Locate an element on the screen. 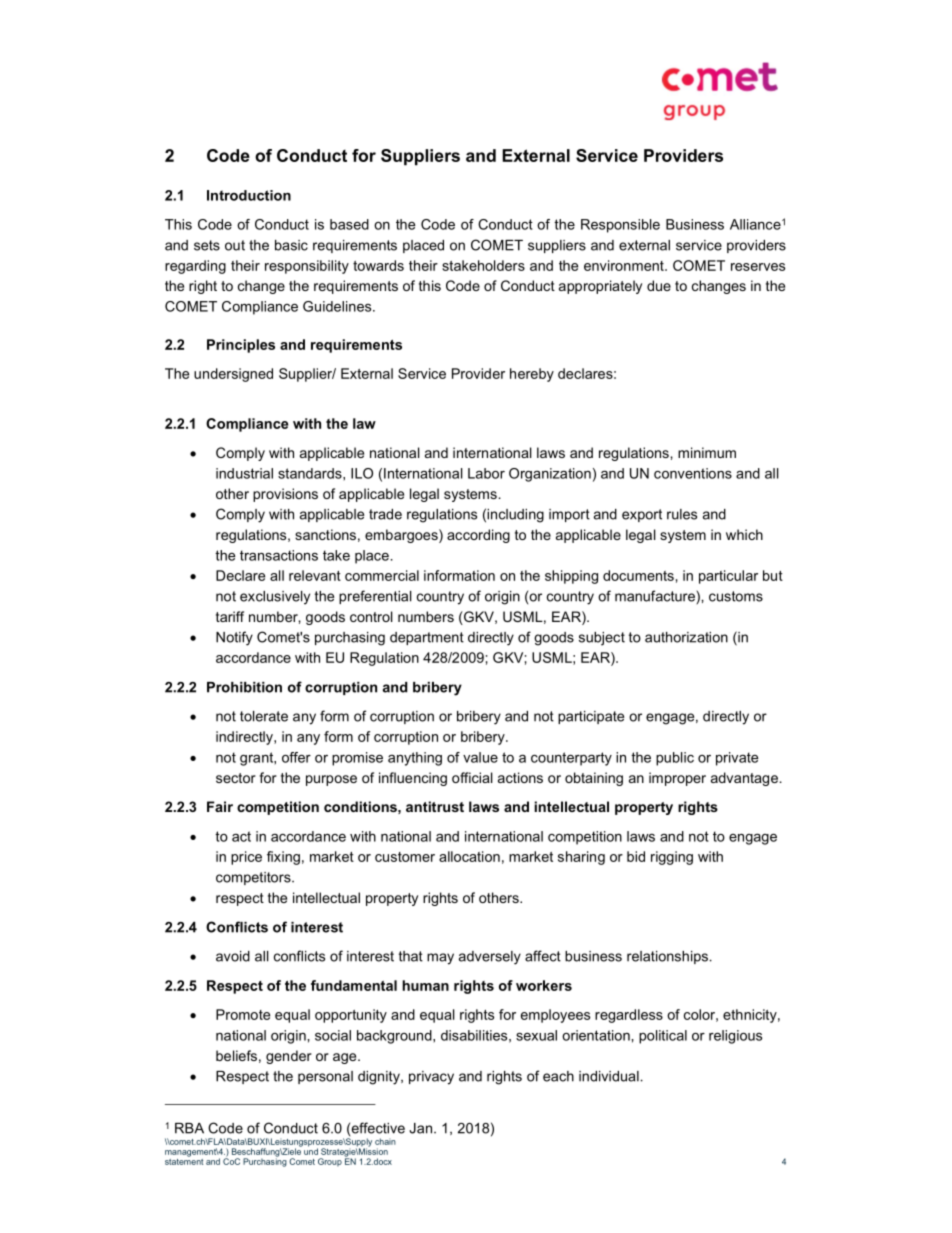 This screenshot has width=952, height=1233. reserves is located at coordinates (758, 267).
